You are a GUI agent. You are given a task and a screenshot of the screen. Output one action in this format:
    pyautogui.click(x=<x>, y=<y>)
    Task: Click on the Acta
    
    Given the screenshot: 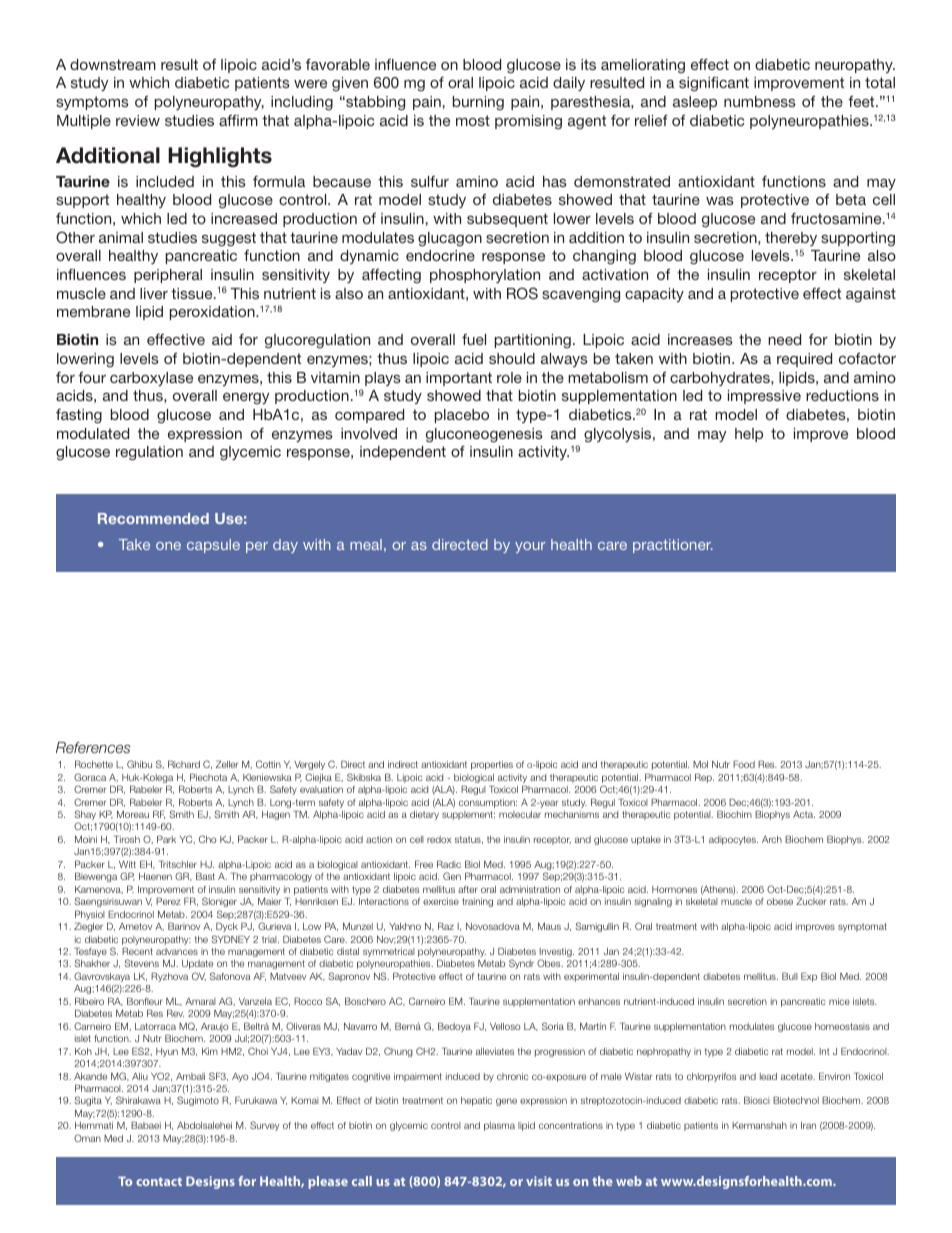 What is the action you would take?
    pyautogui.click(x=804, y=814)
